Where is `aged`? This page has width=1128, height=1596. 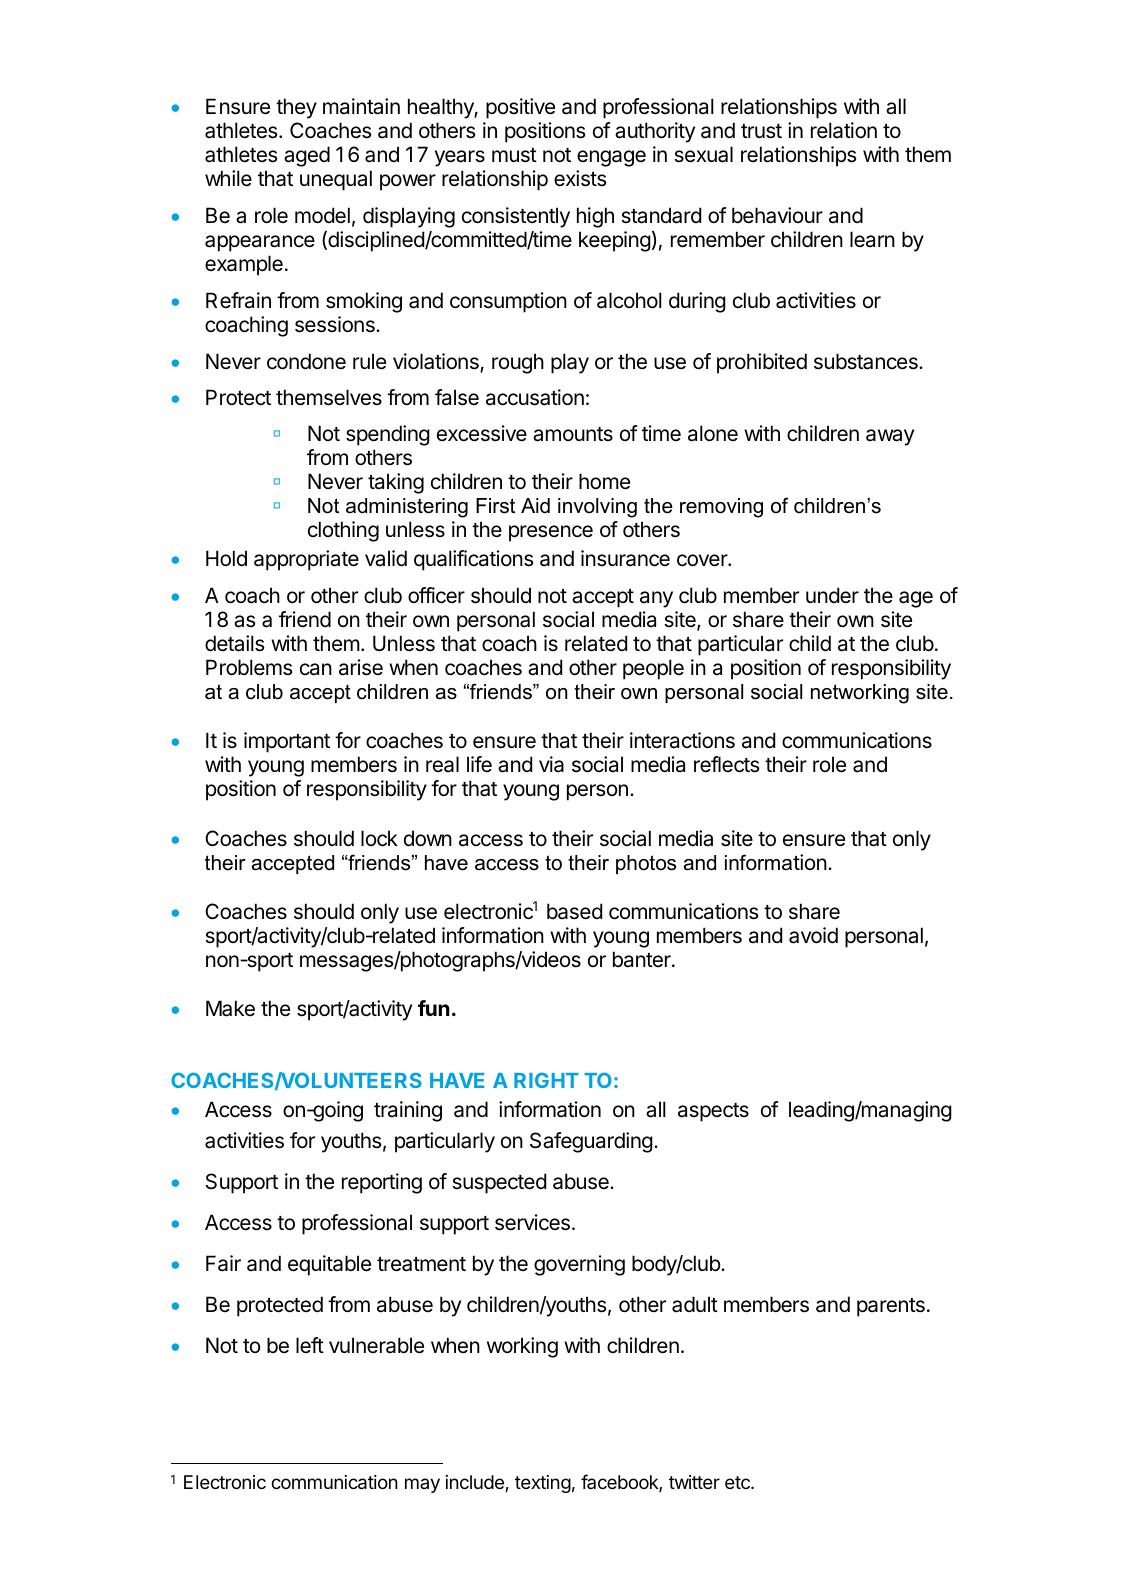 aged is located at coordinates (307, 156).
